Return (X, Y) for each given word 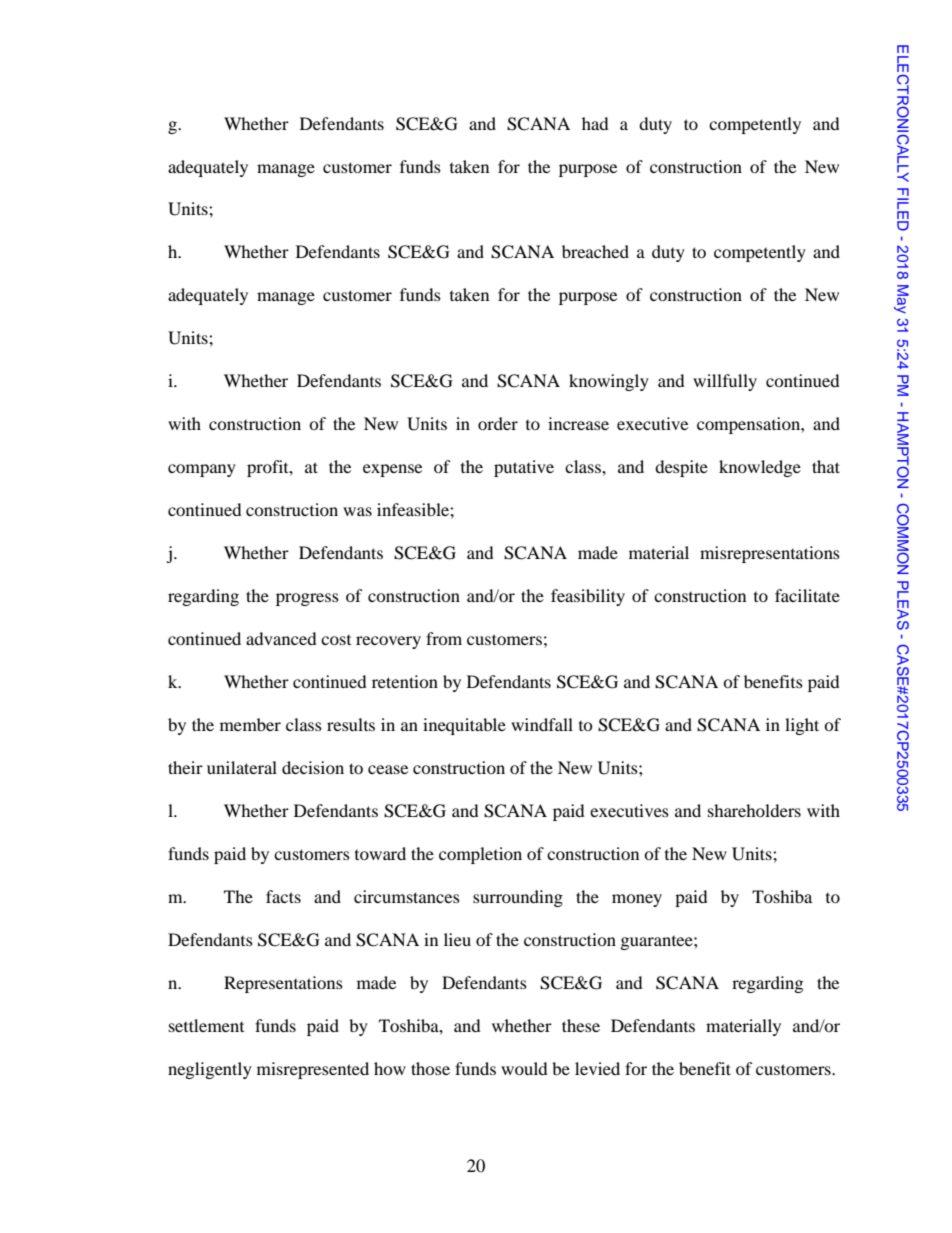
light (802, 726)
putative (524, 468)
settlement (206, 1025)
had (595, 123)
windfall (542, 724)
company (202, 470)
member (250, 724)
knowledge (760, 468)
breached (595, 251)
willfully (725, 382)
